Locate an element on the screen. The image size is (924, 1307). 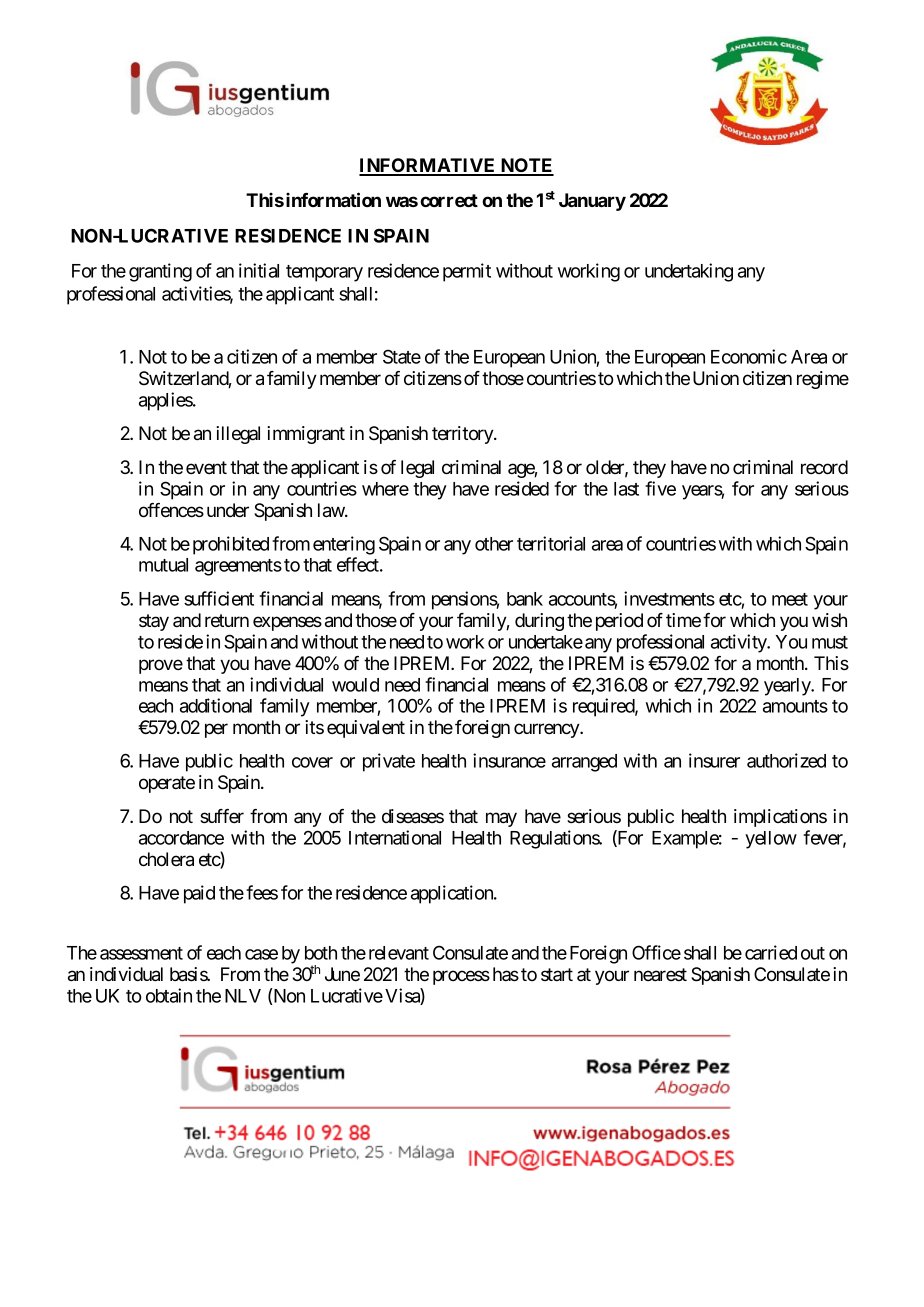
has is located at coordinates (506, 974).
